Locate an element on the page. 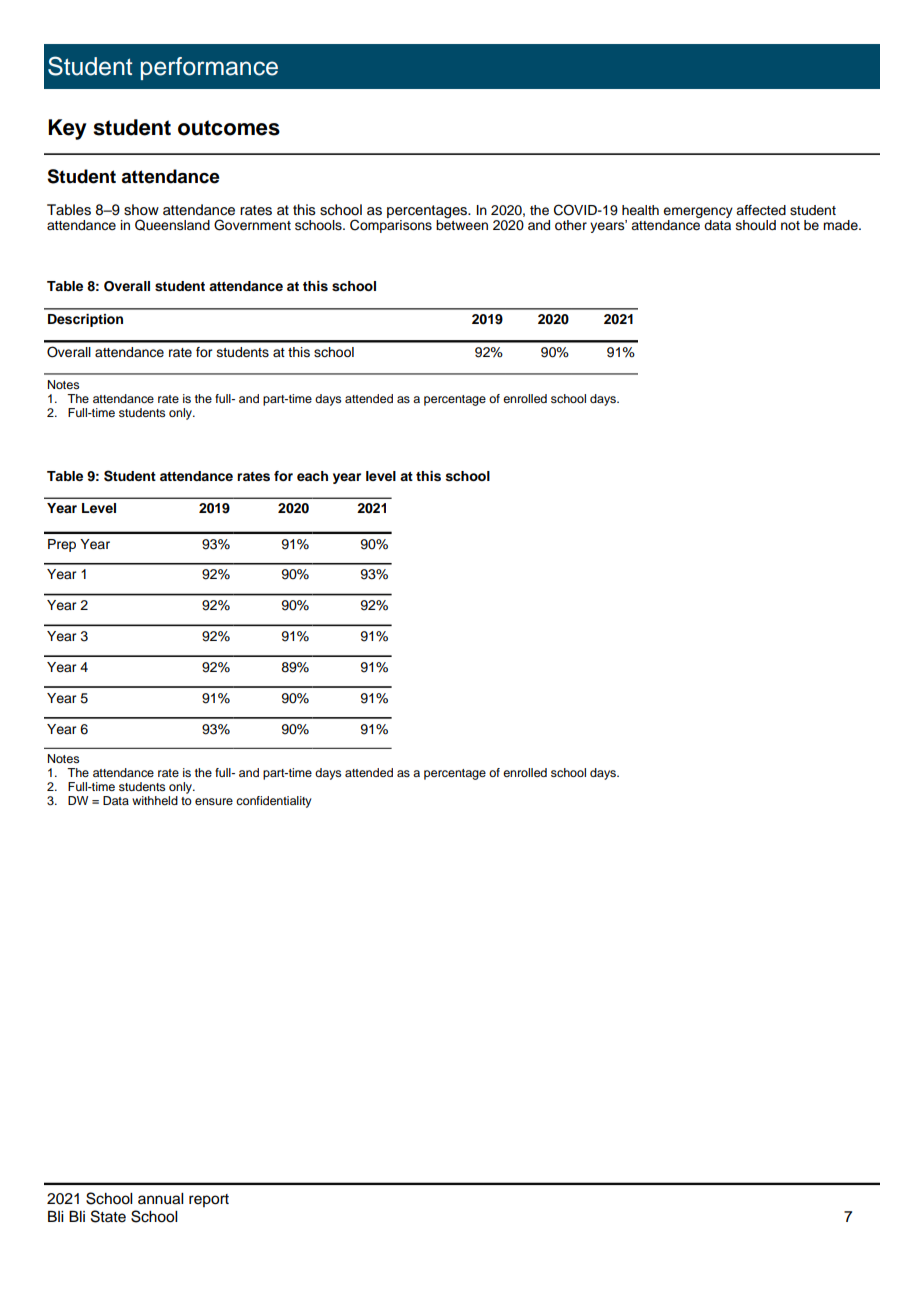 This image has width=924, height=1308. between is located at coordinates (462, 224).
